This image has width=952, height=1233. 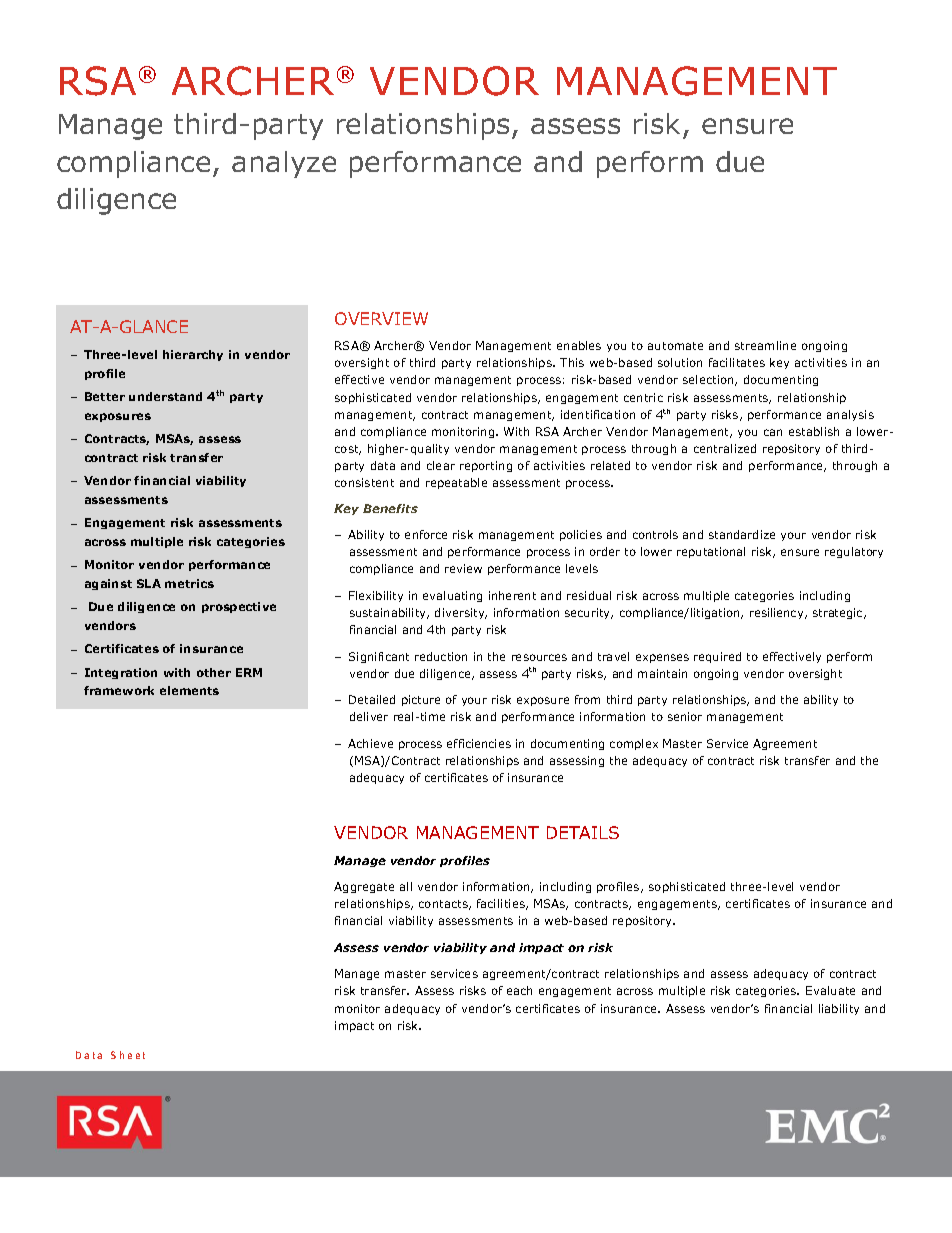 I want to click on Evaluate, so click(x=830, y=990).
